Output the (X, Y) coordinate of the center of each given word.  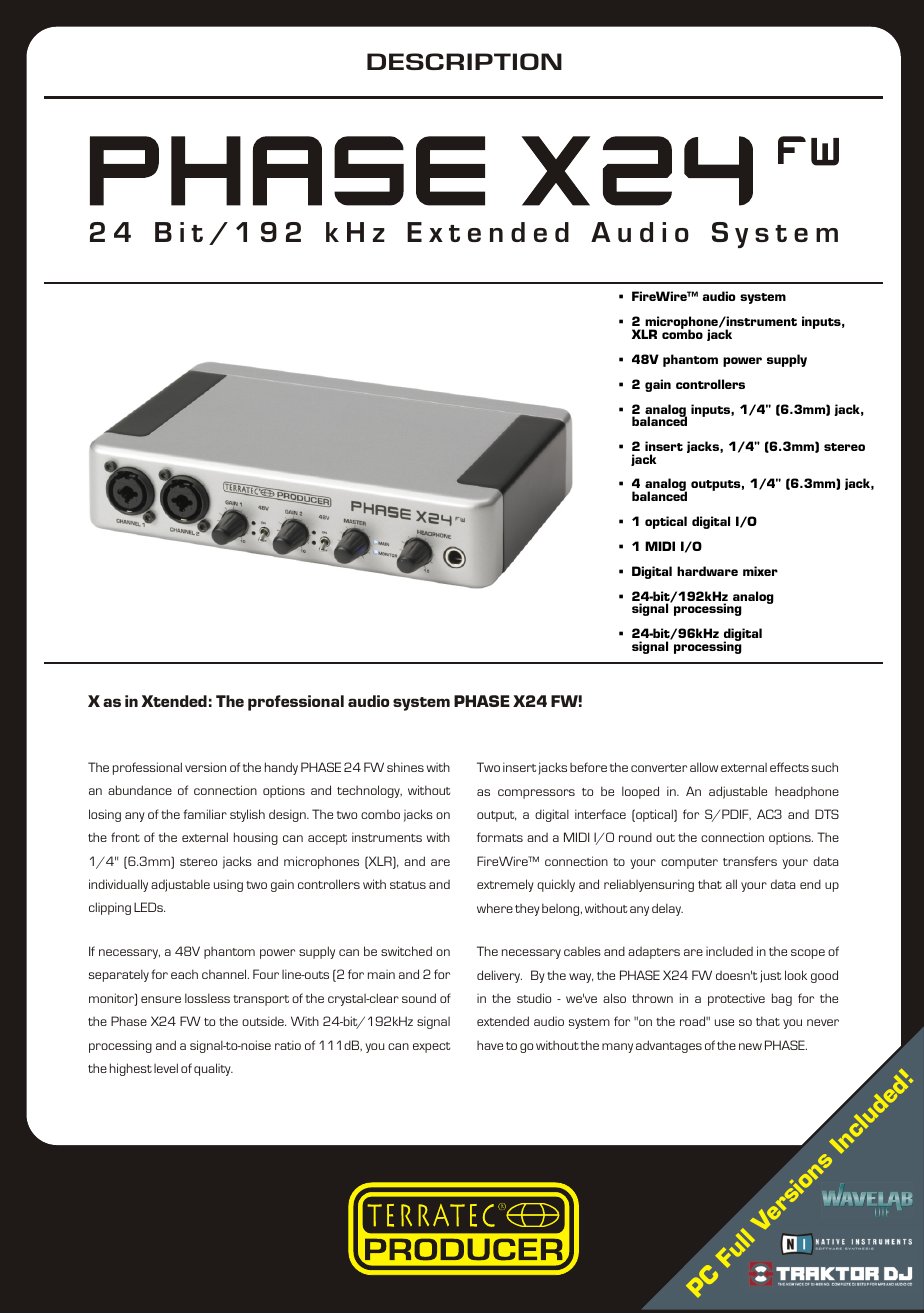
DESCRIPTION (464, 61)
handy (281, 768)
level (166, 1068)
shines (405, 767)
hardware (707, 571)
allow (704, 767)
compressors (536, 794)
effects (789, 767)
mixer (760, 571)
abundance (140, 790)
